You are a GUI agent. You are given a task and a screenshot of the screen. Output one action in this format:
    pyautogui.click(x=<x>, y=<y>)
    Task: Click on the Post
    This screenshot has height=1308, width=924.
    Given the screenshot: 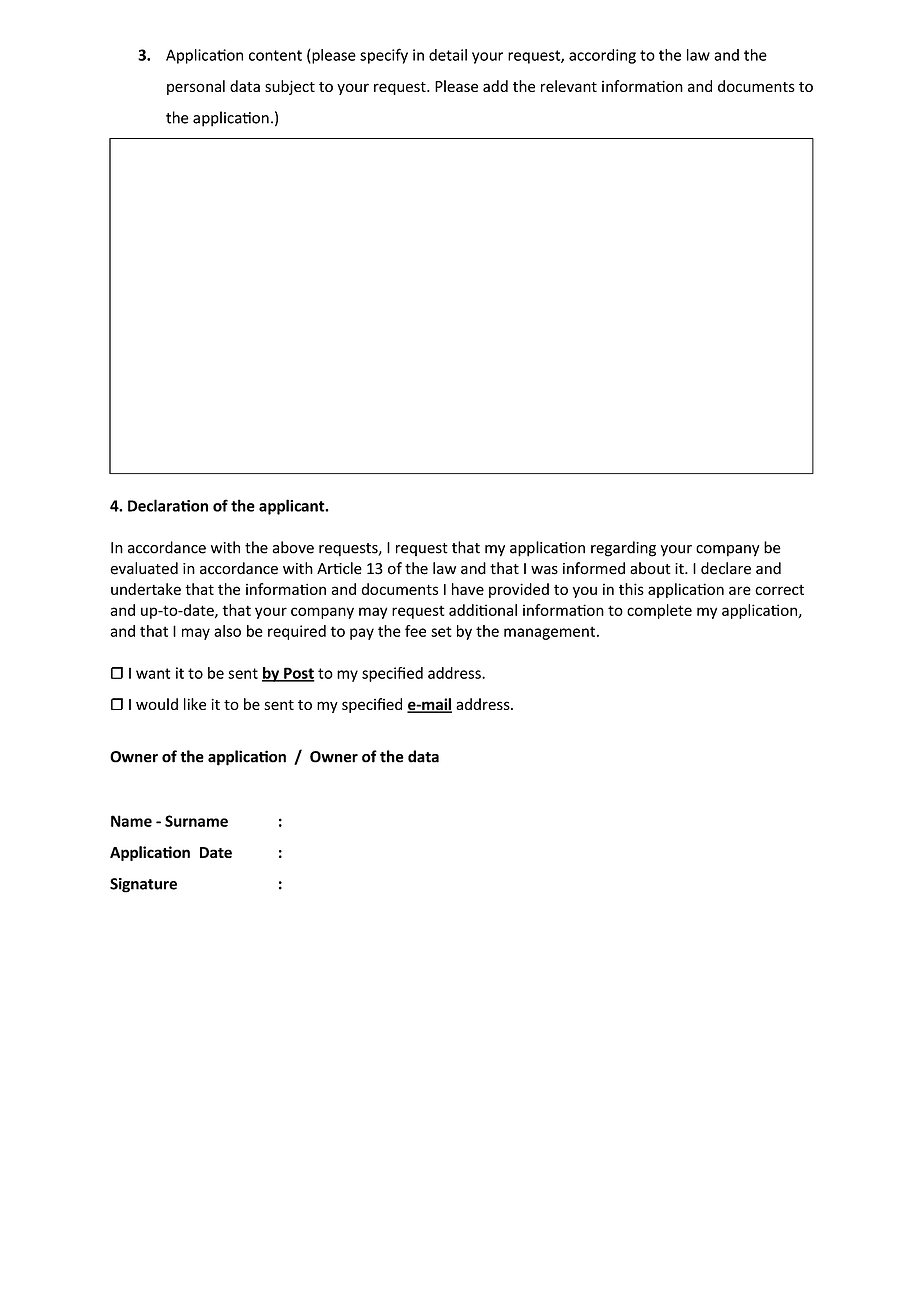 What is the action you would take?
    pyautogui.click(x=298, y=674)
